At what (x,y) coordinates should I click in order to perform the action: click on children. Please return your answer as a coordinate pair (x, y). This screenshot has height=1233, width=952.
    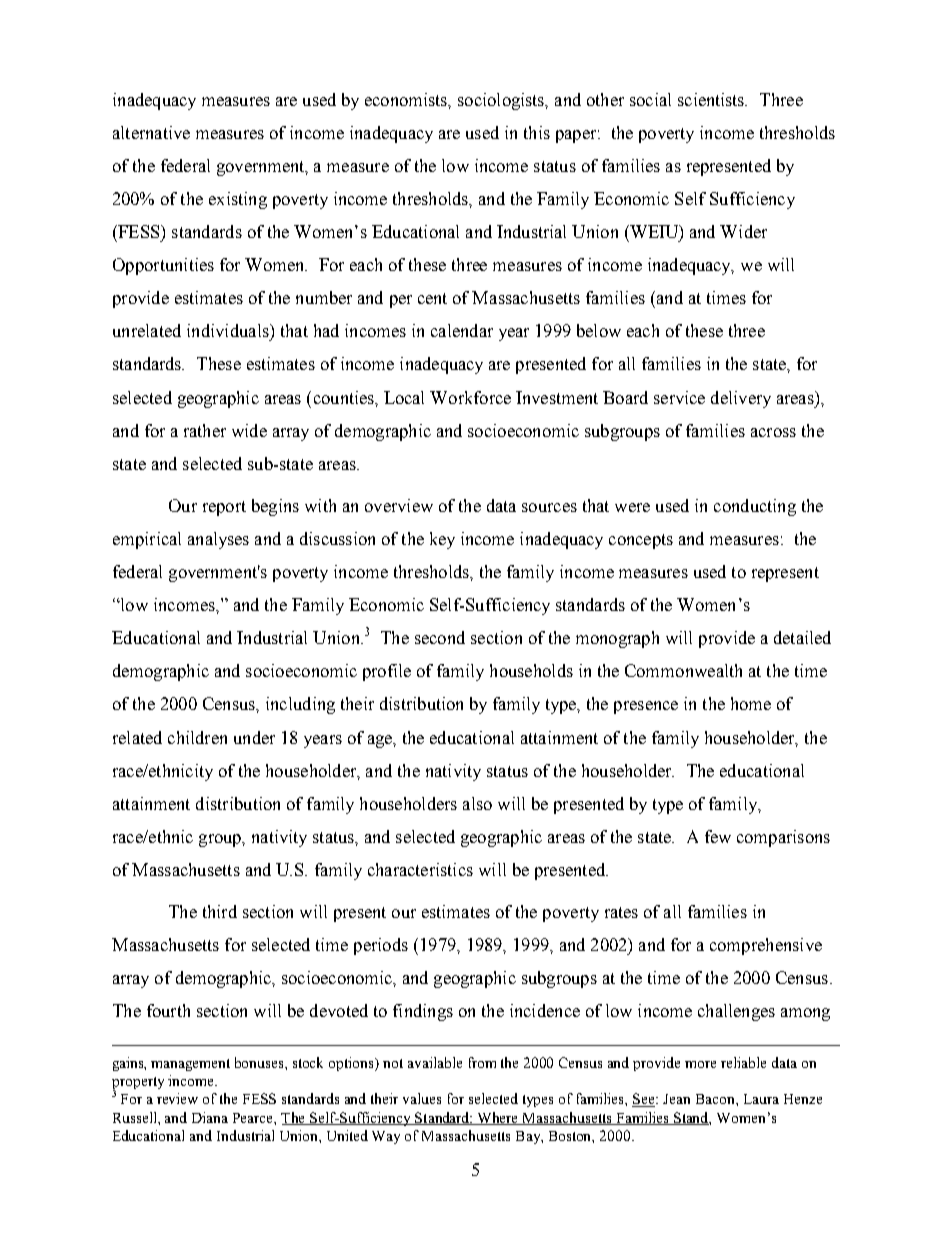
    Looking at the image, I should click on (197, 737).
